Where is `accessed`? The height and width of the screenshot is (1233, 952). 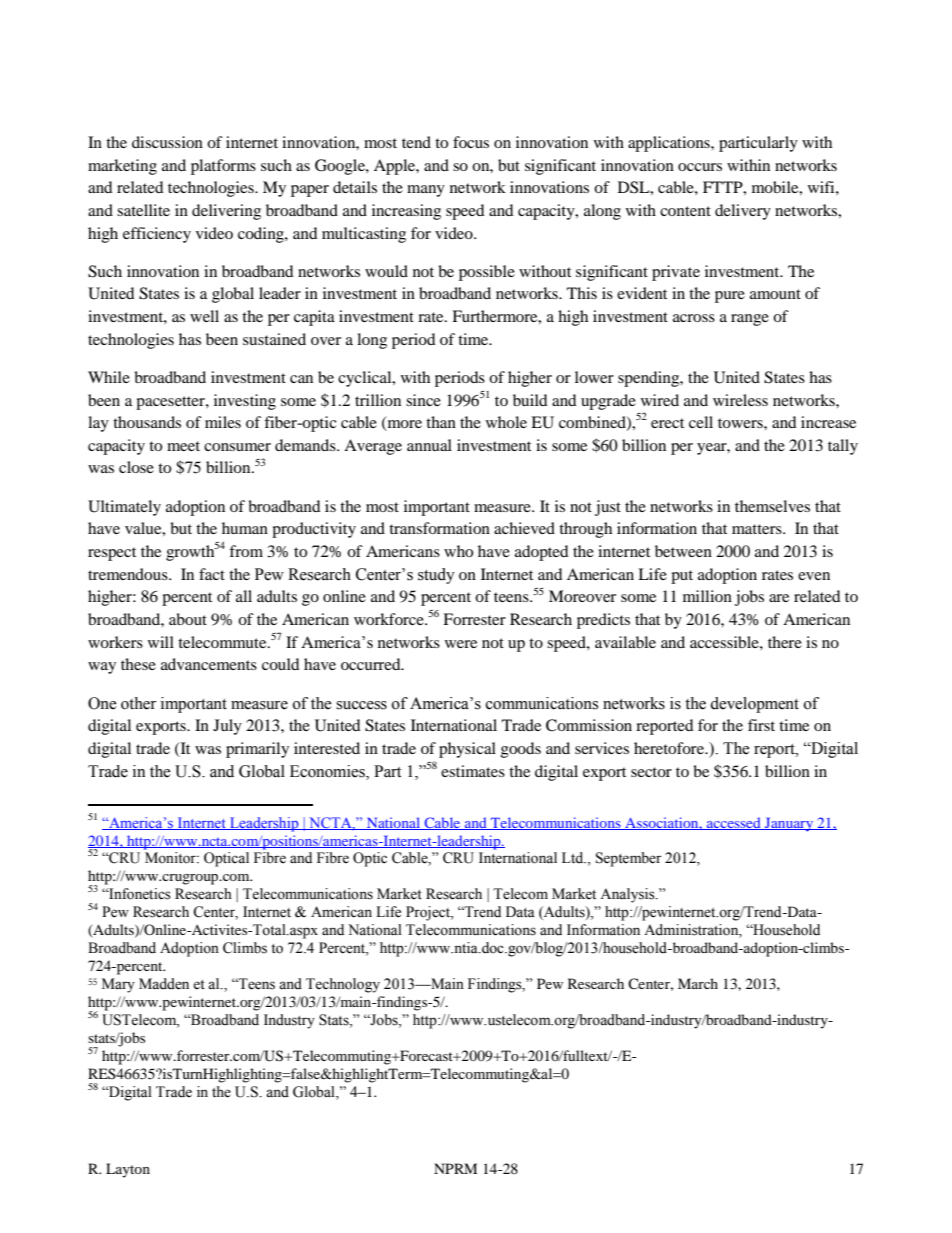
accessed is located at coordinates (734, 823).
